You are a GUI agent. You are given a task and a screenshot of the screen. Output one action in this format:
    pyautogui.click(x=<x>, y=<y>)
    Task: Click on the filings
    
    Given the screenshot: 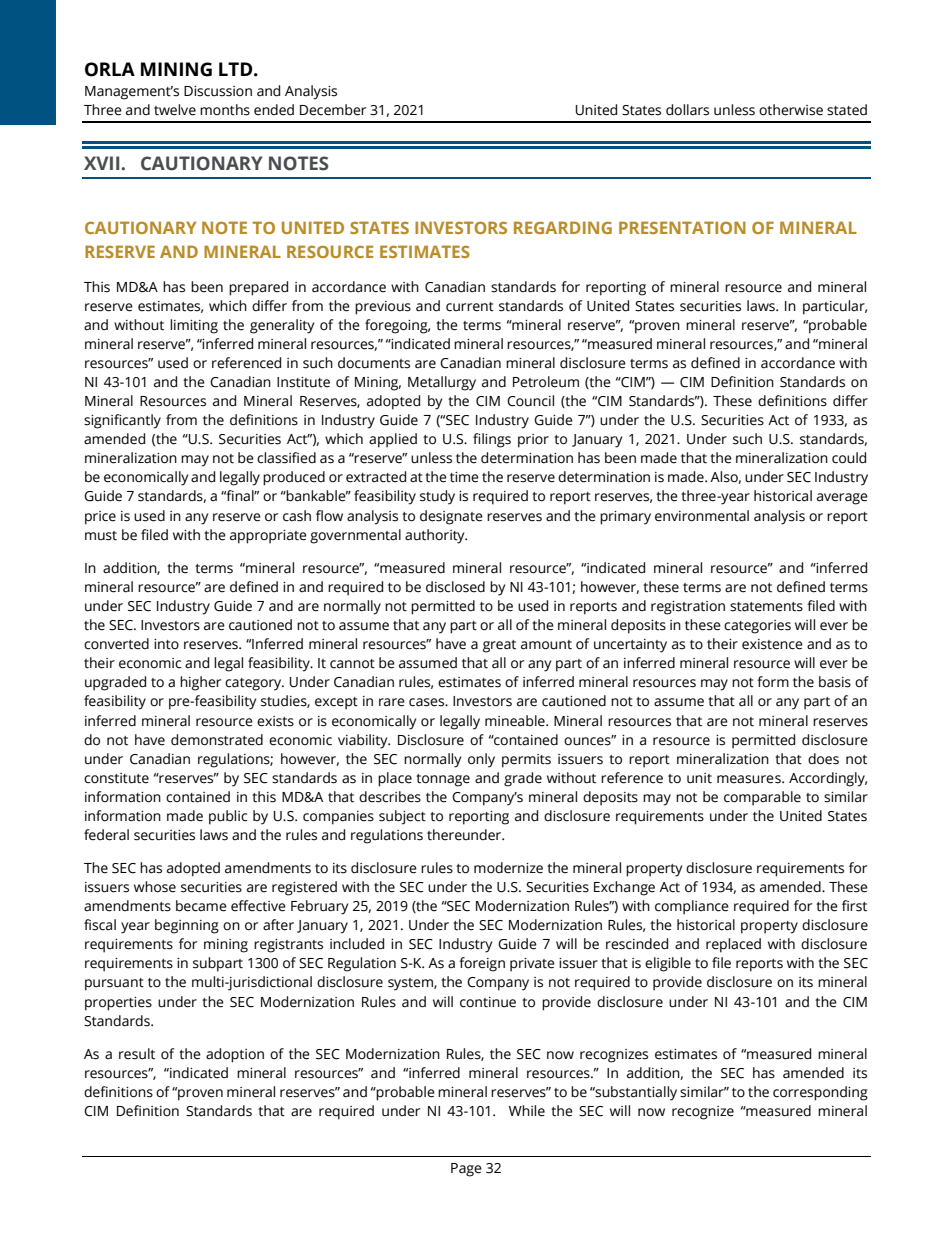 What is the action you would take?
    pyautogui.click(x=492, y=440)
